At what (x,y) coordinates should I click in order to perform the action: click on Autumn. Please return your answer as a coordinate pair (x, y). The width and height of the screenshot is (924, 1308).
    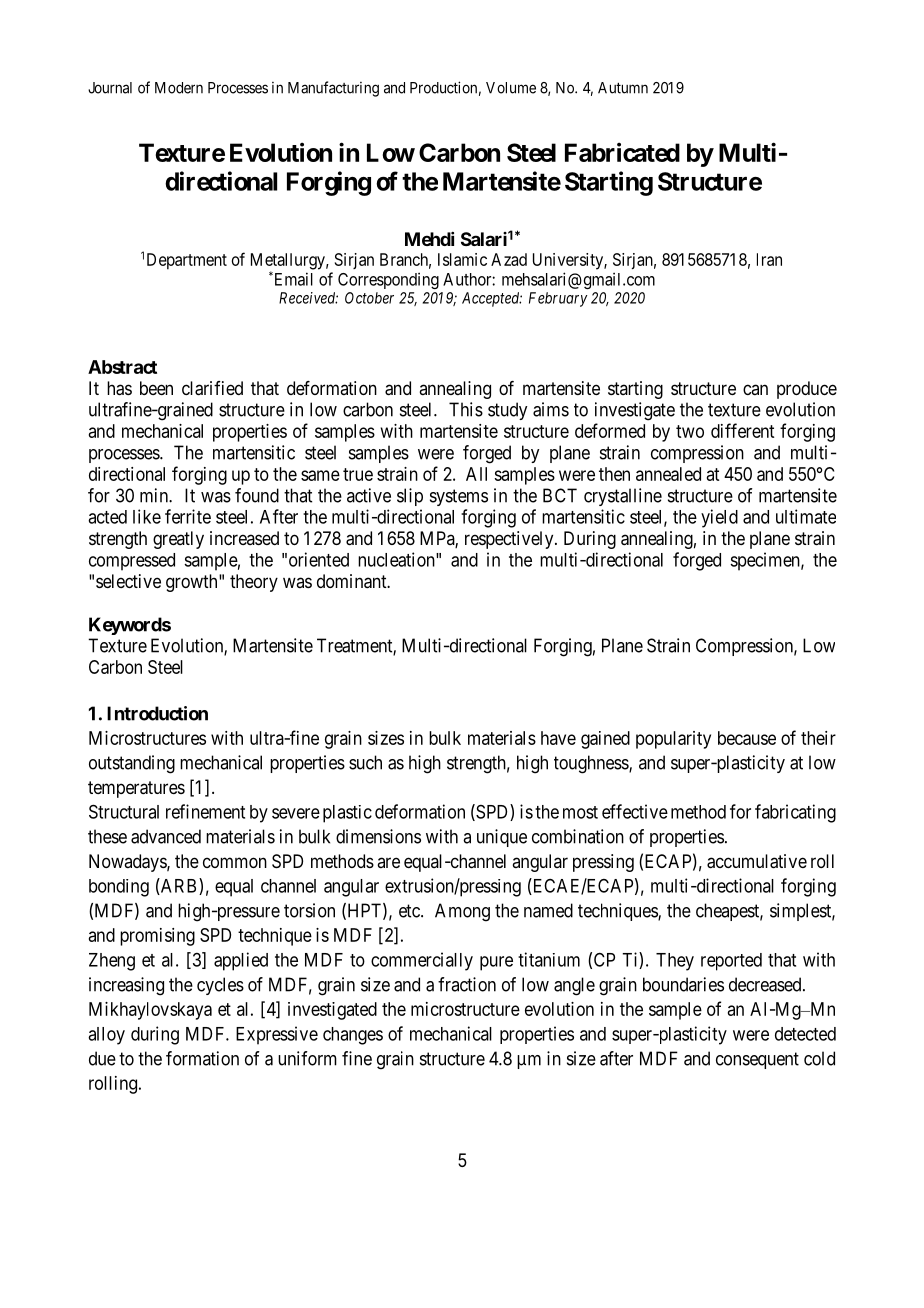
    Looking at the image, I should click on (623, 88).
